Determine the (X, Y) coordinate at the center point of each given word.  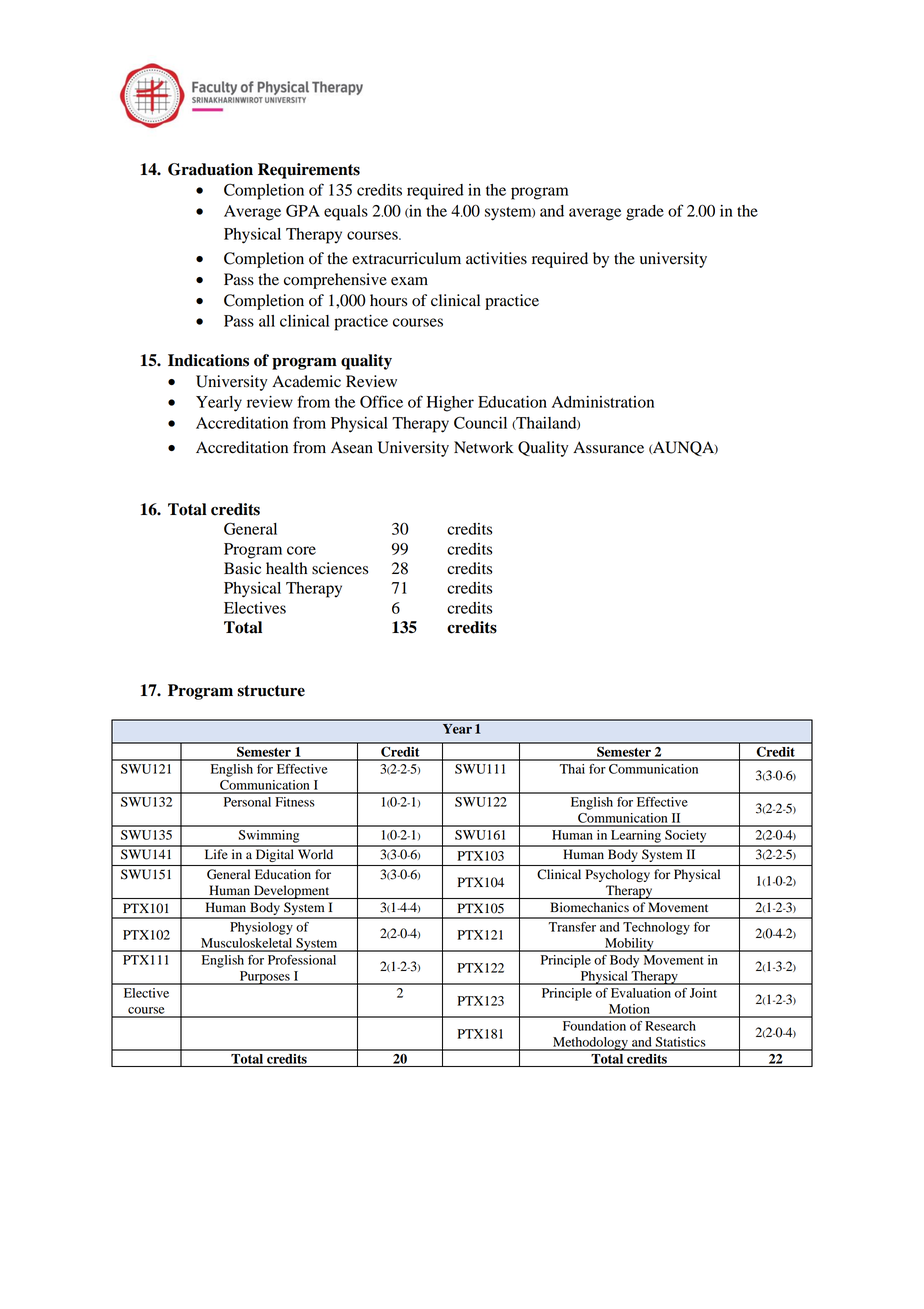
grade (645, 213)
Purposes (264, 978)
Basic (242, 568)
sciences (340, 568)
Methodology (590, 1044)
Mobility (629, 945)
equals (346, 213)
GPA (303, 210)
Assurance (608, 447)
